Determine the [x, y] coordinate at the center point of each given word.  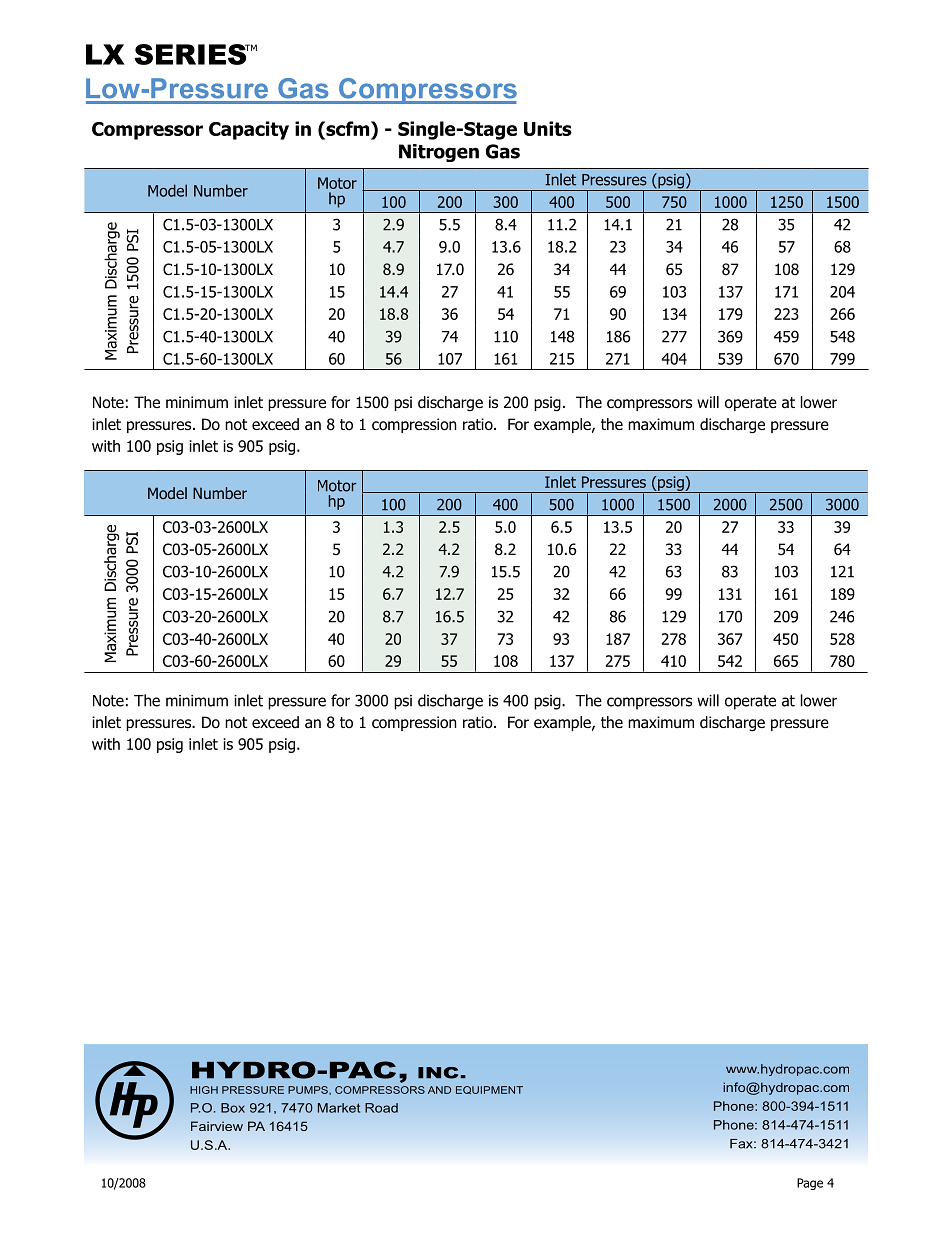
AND [439, 1090]
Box [233, 1108]
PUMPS [309, 1090]
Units [548, 128]
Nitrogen [439, 153]
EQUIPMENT [489, 1090]
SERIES [192, 54]
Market [339, 1108]
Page [810, 1184]
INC [438, 1073]
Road [381, 1108]
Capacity [249, 130]
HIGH [204, 1090]
